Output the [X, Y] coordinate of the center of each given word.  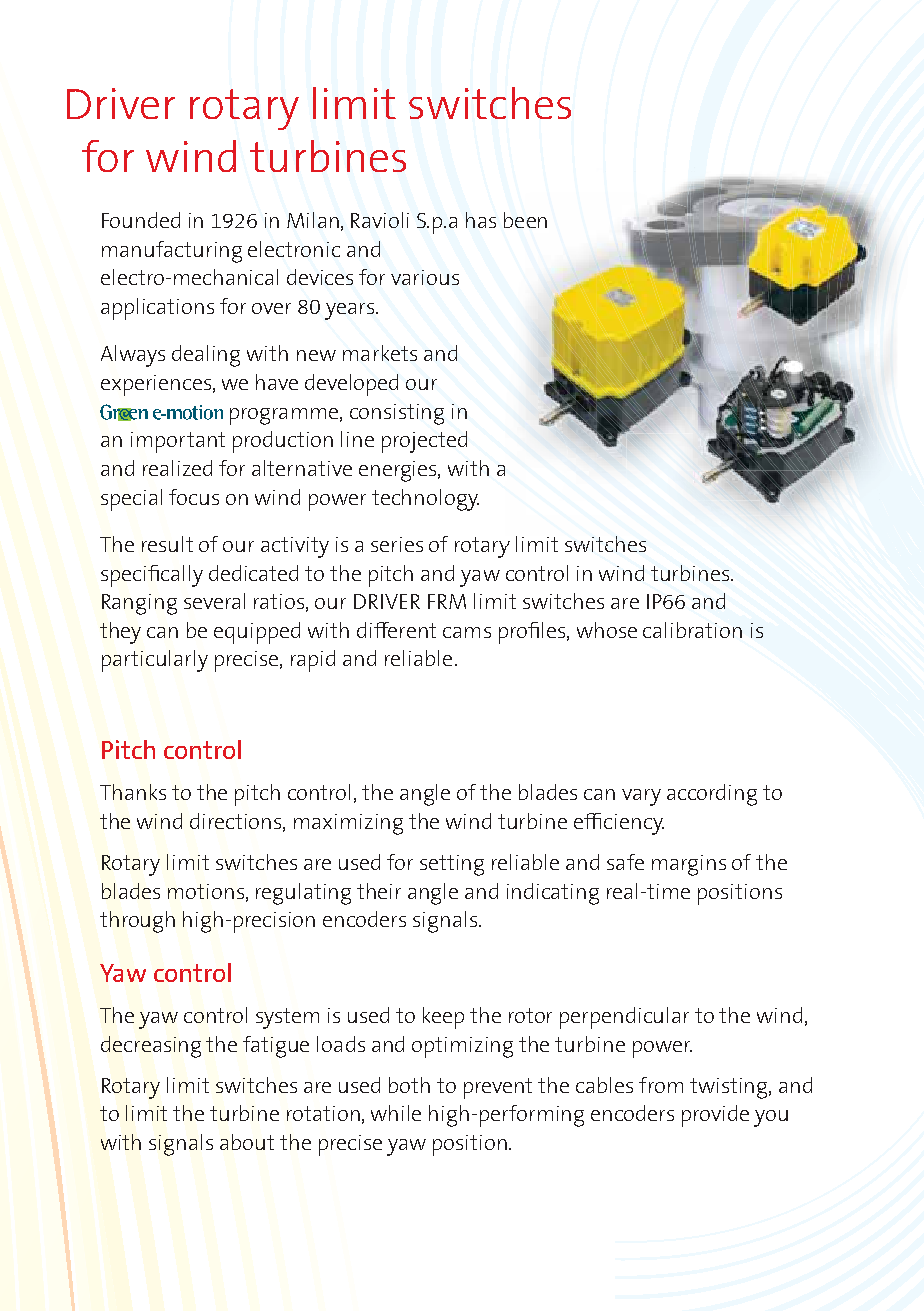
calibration [692, 630]
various [425, 277]
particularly [155, 661]
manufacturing [172, 252]
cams [467, 632]
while [396, 1113]
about [247, 1142]
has [481, 220]
